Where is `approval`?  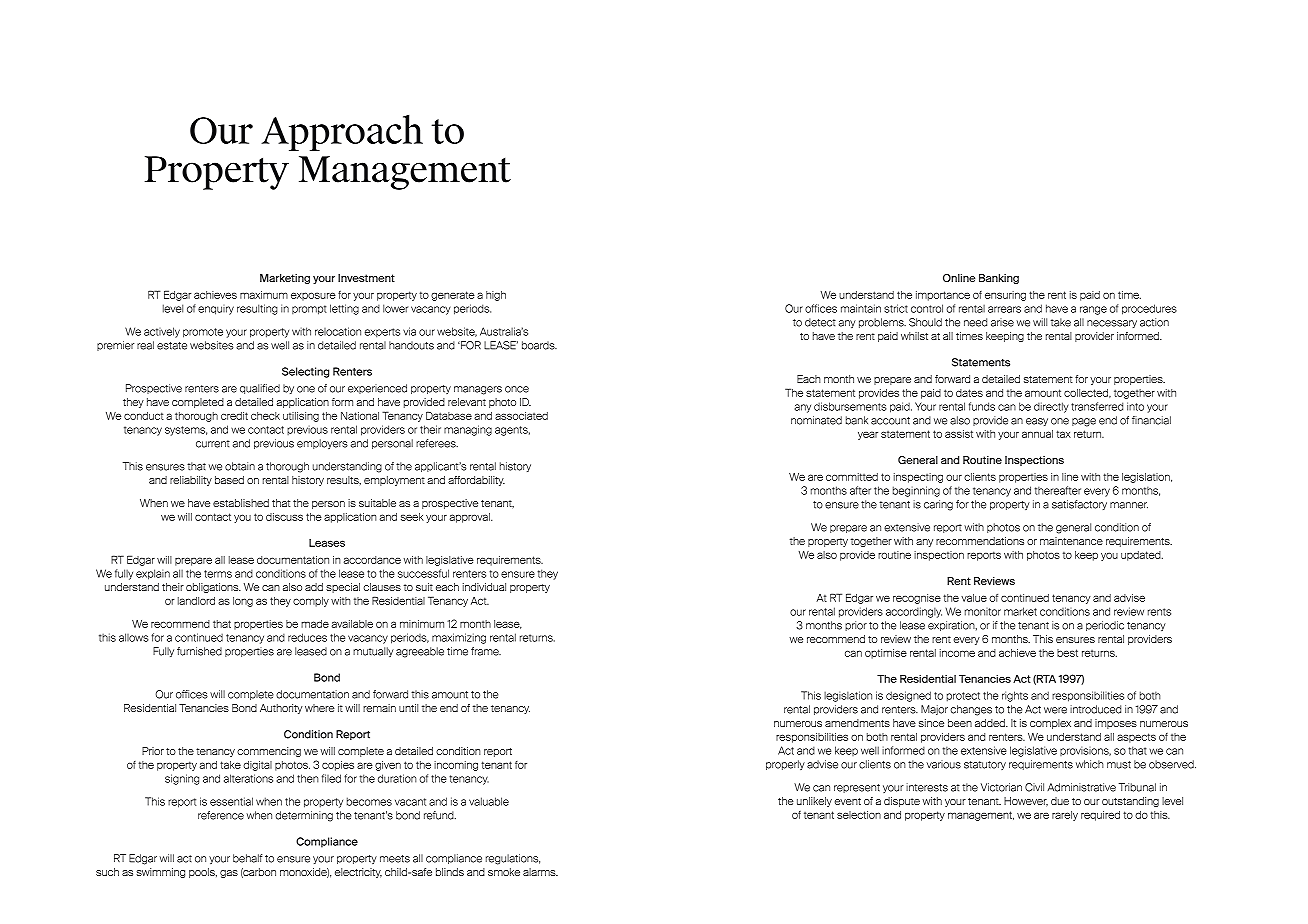
approval is located at coordinates (471, 518).
